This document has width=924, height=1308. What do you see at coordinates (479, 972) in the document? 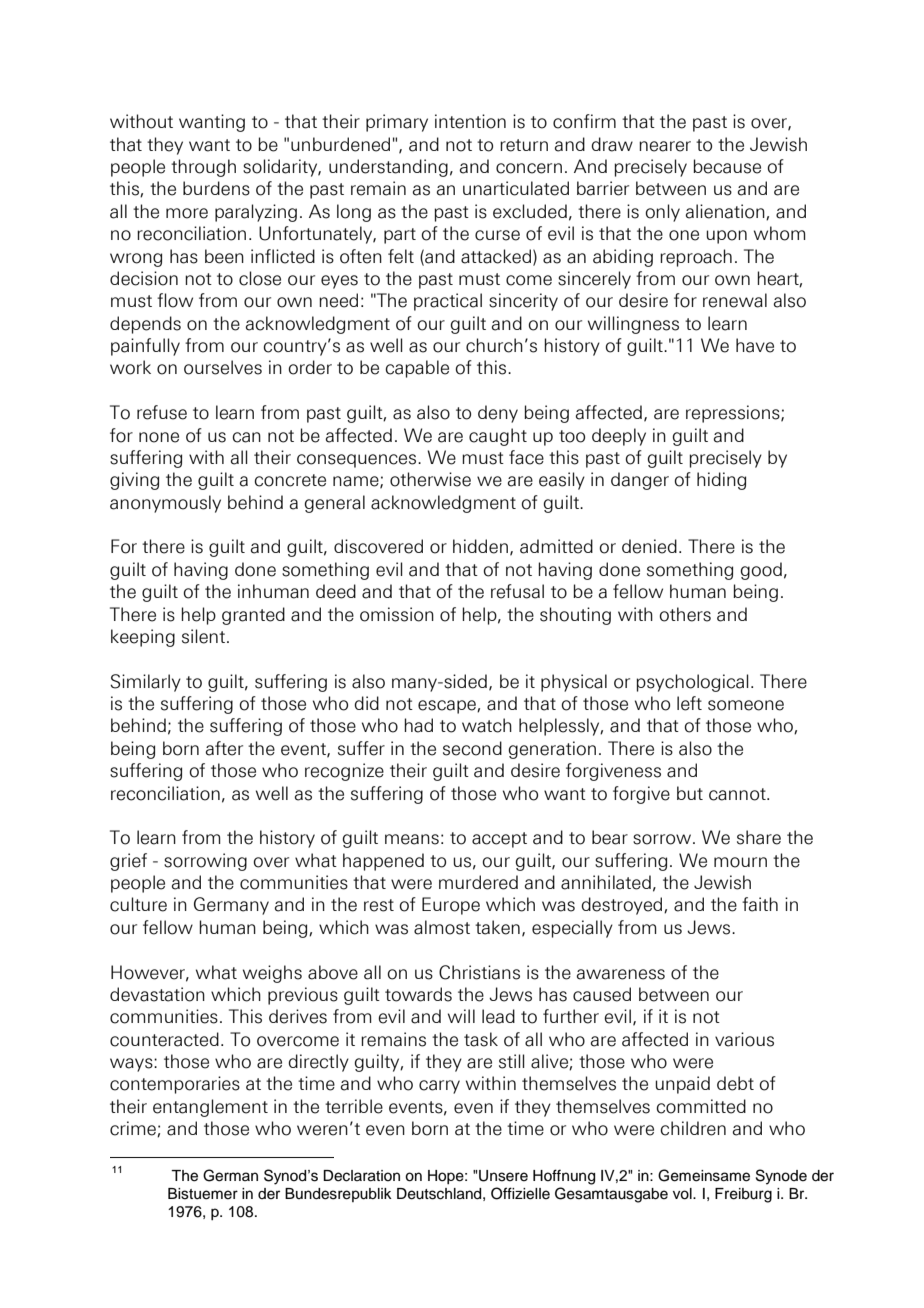
I see `Christians` at bounding box center [479, 972].
